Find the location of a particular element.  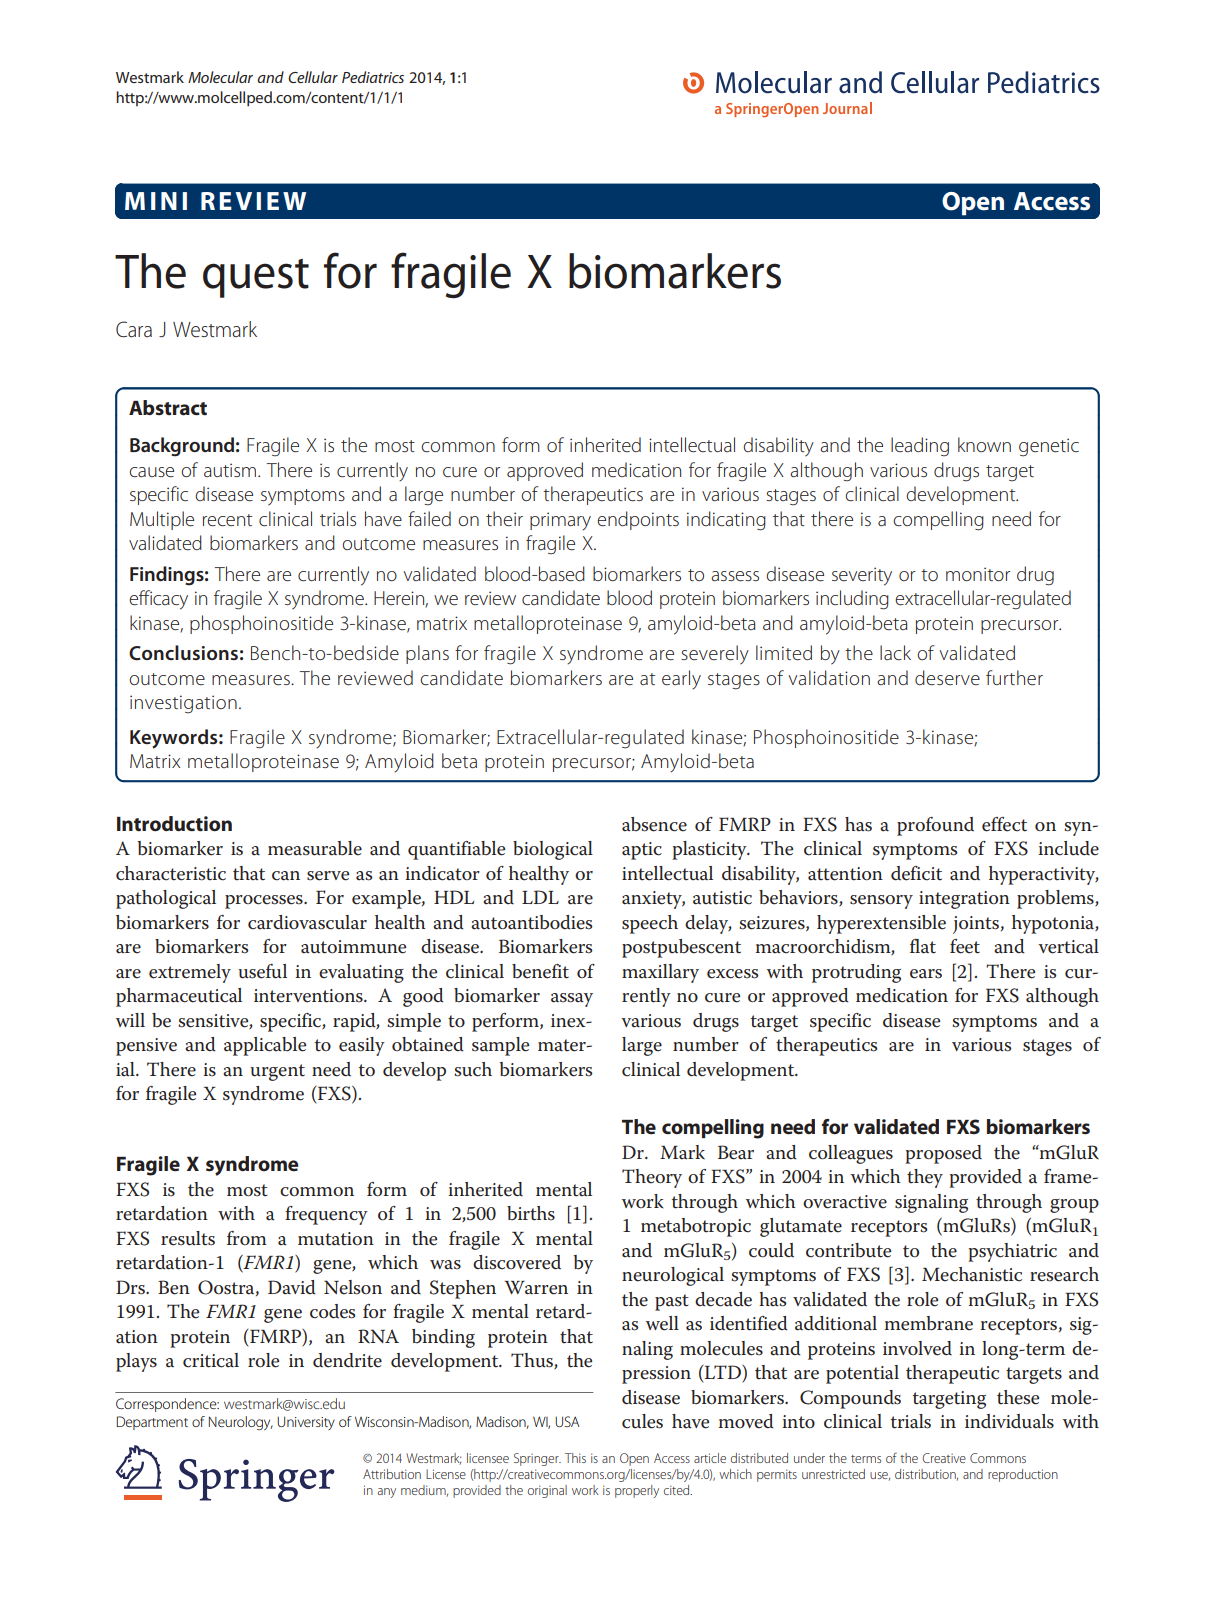

urgent is located at coordinates (277, 1072).
